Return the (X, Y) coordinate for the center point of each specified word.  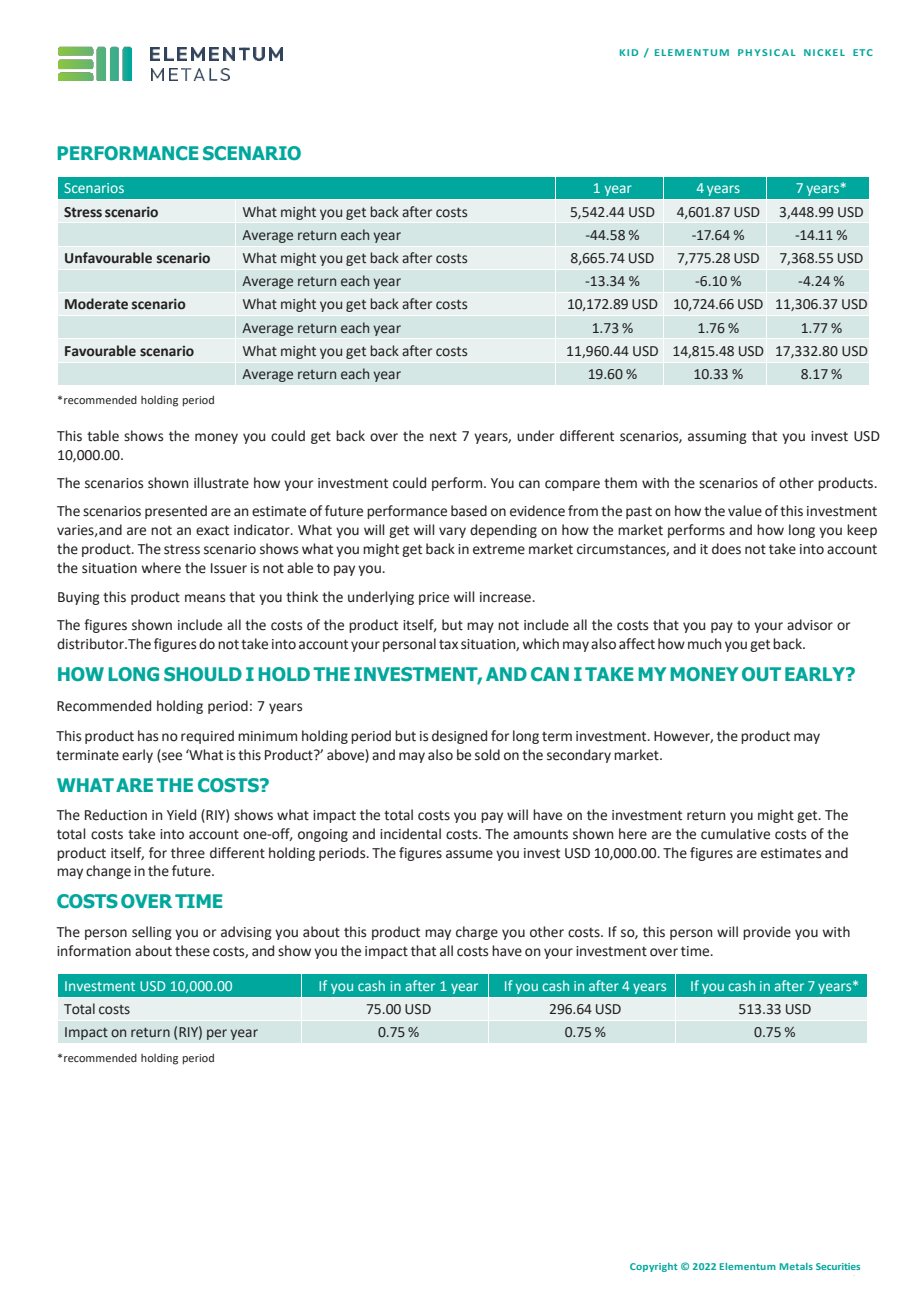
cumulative (735, 834)
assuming (717, 437)
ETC (863, 52)
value (745, 511)
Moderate (96, 304)
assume (469, 854)
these (192, 951)
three (188, 853)
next (443, 436)
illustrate (221, 483)
